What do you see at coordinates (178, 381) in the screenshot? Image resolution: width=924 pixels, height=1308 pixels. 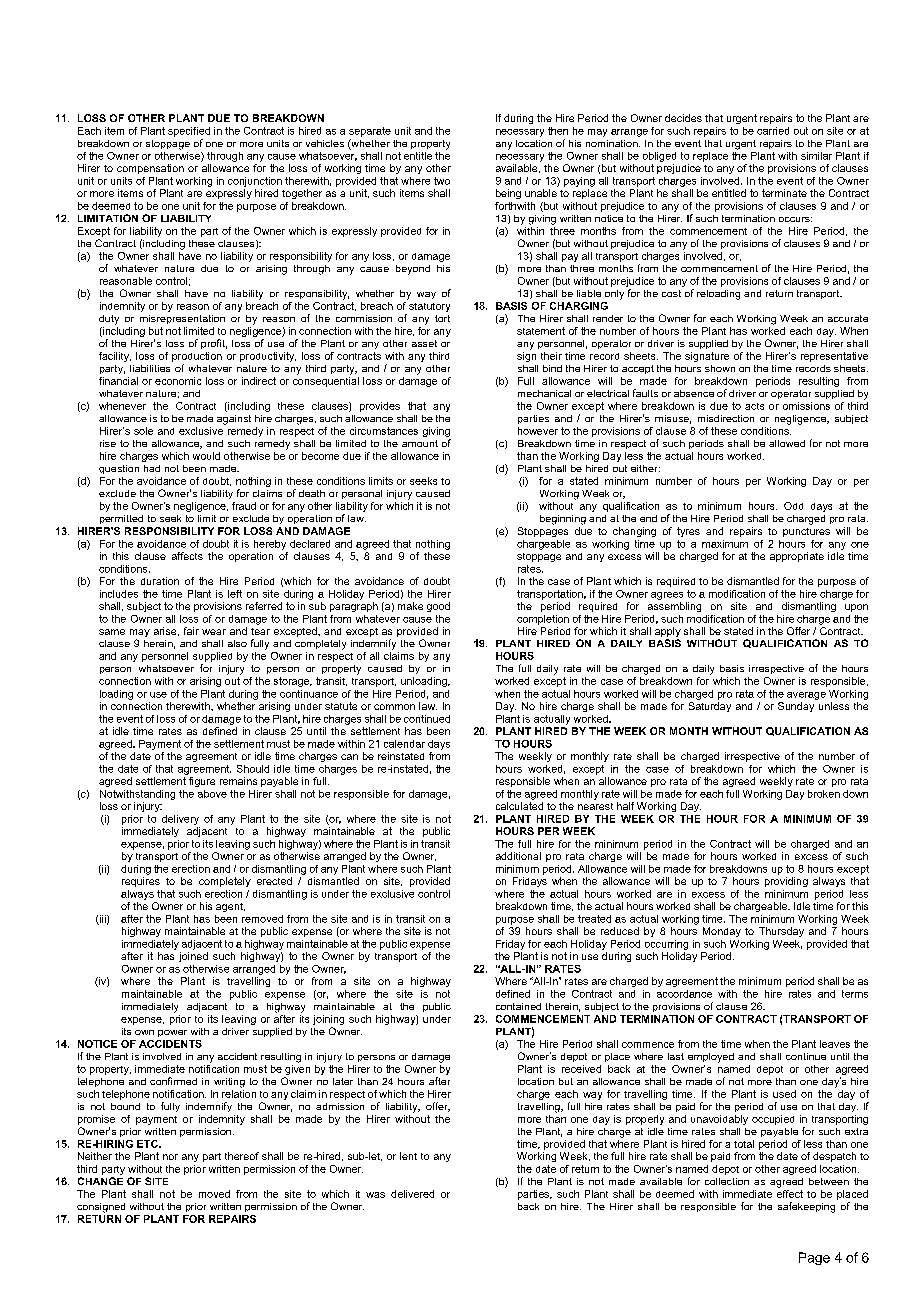 I see `economic` at bounding box center [178, 381].
